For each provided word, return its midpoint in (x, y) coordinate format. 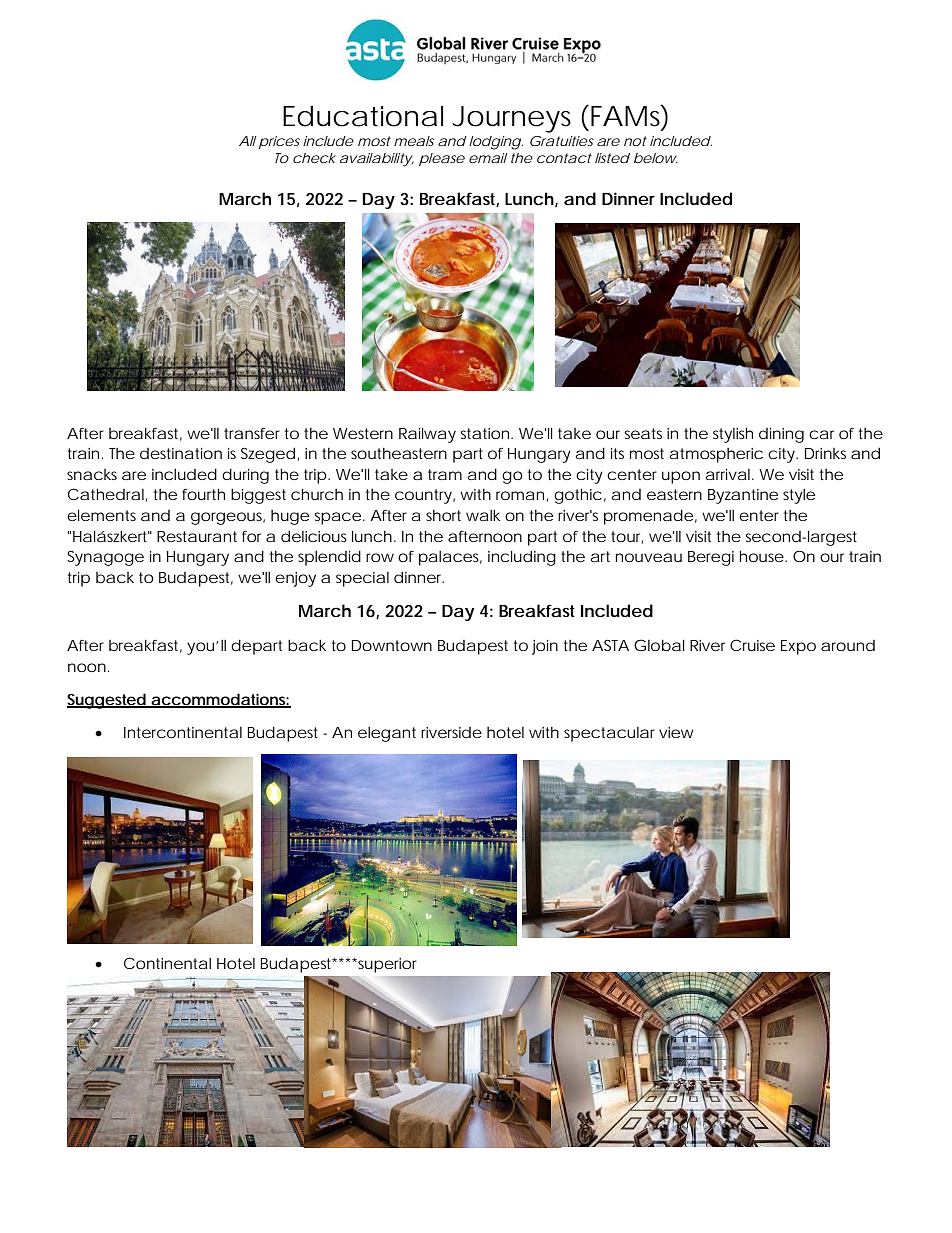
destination (181, 453)
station (486, 433)
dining (781, 435)
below (656, 158)
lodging (496, 143)
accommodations (220, 700)
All (247, 141)
